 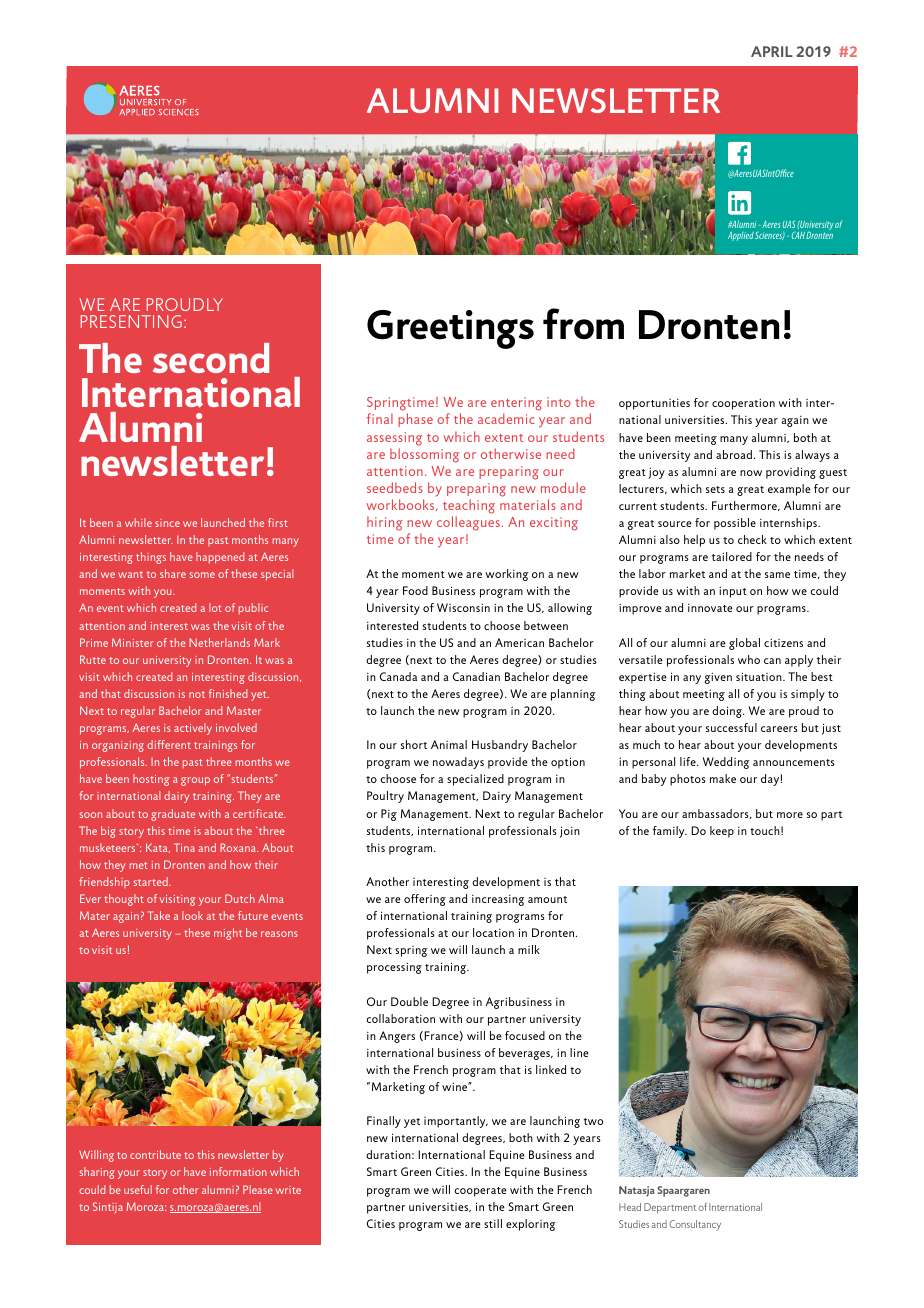 I want to click on location, so click(x=493, y=932).
